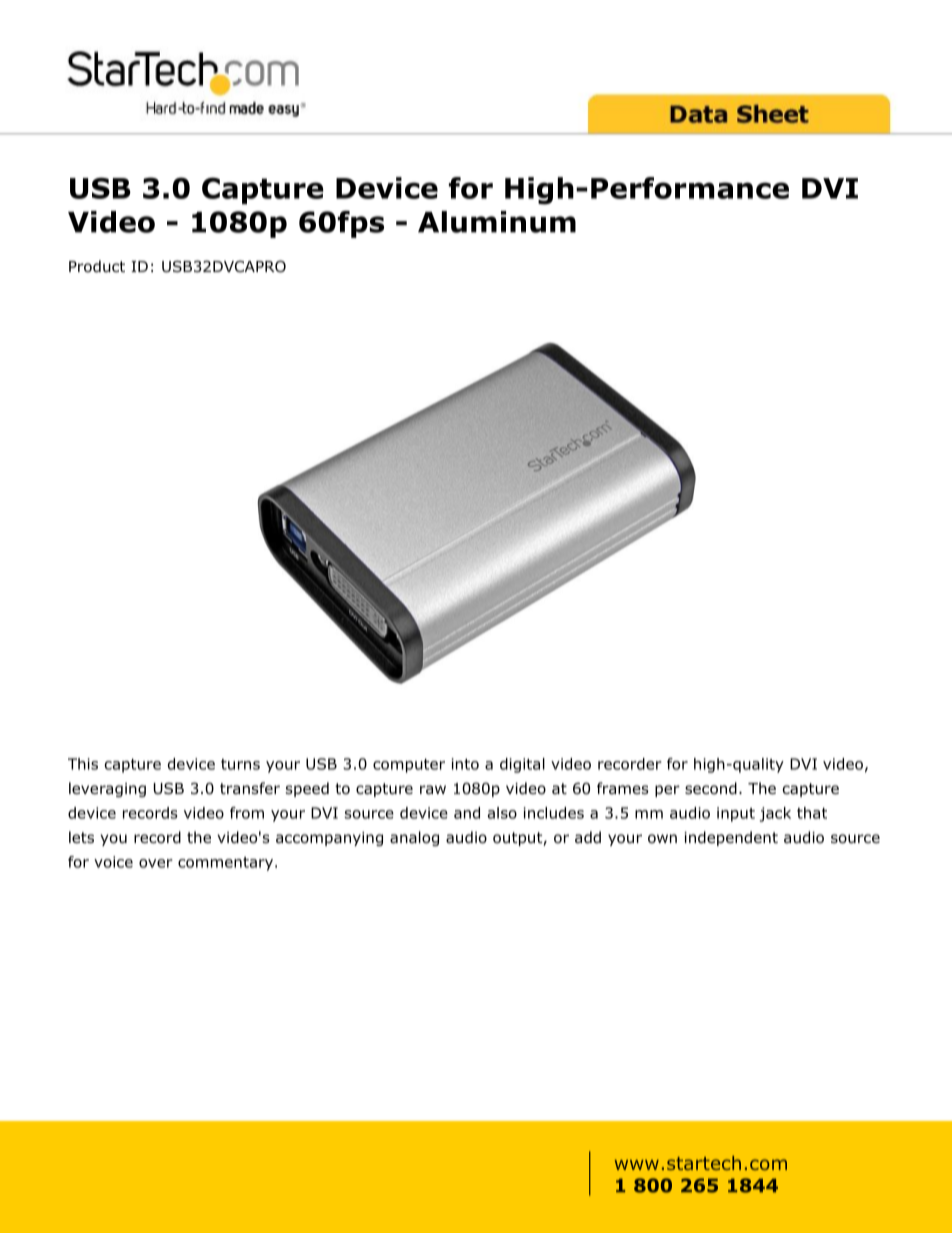 Image resolution: width=952 pixels, height=1233 pixels. What do you see at coordinates (465, 764) in the image?
I see `into` at bounding box center [465, 764].
